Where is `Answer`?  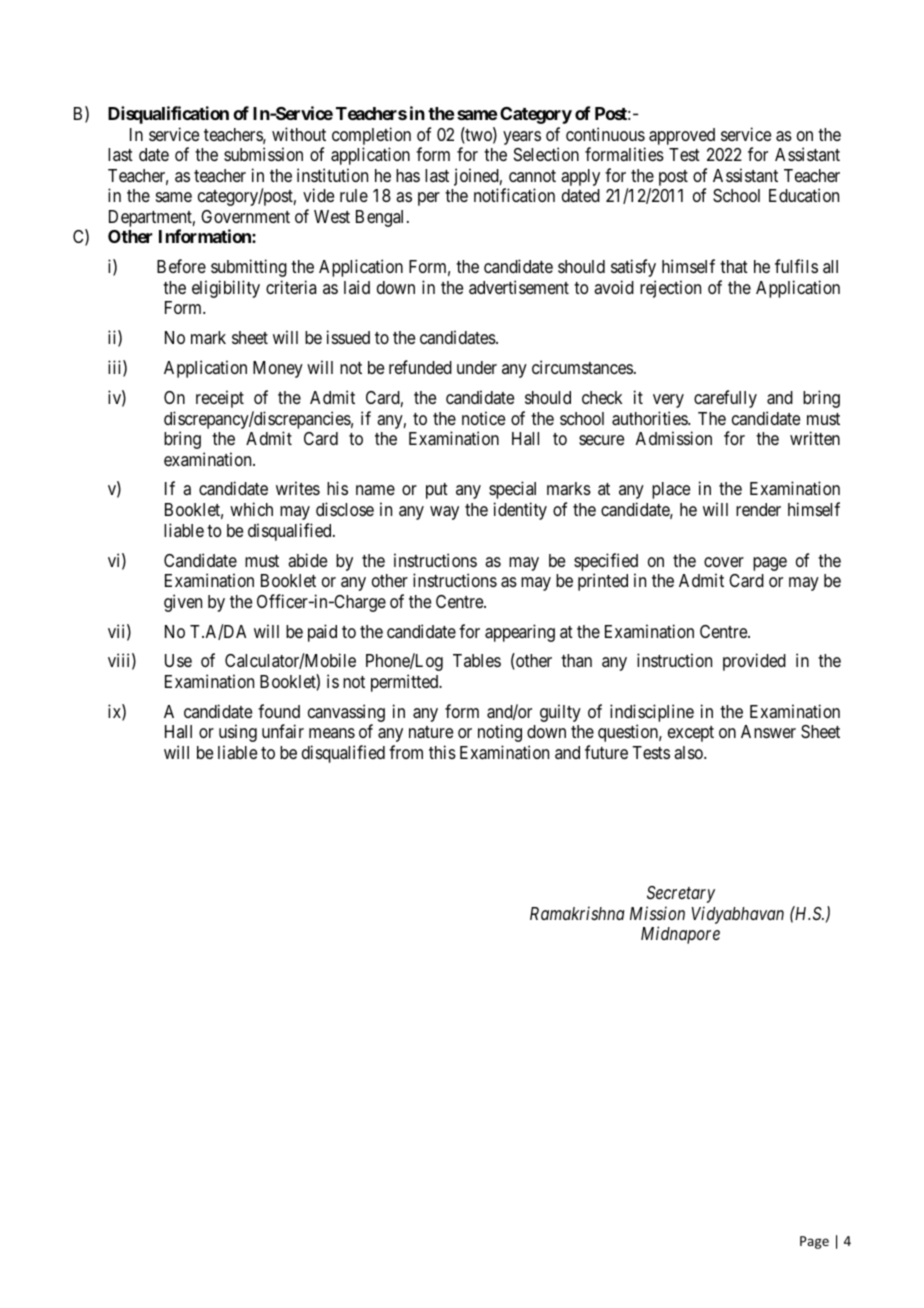
Answer is located at coordinates (768, 731).
